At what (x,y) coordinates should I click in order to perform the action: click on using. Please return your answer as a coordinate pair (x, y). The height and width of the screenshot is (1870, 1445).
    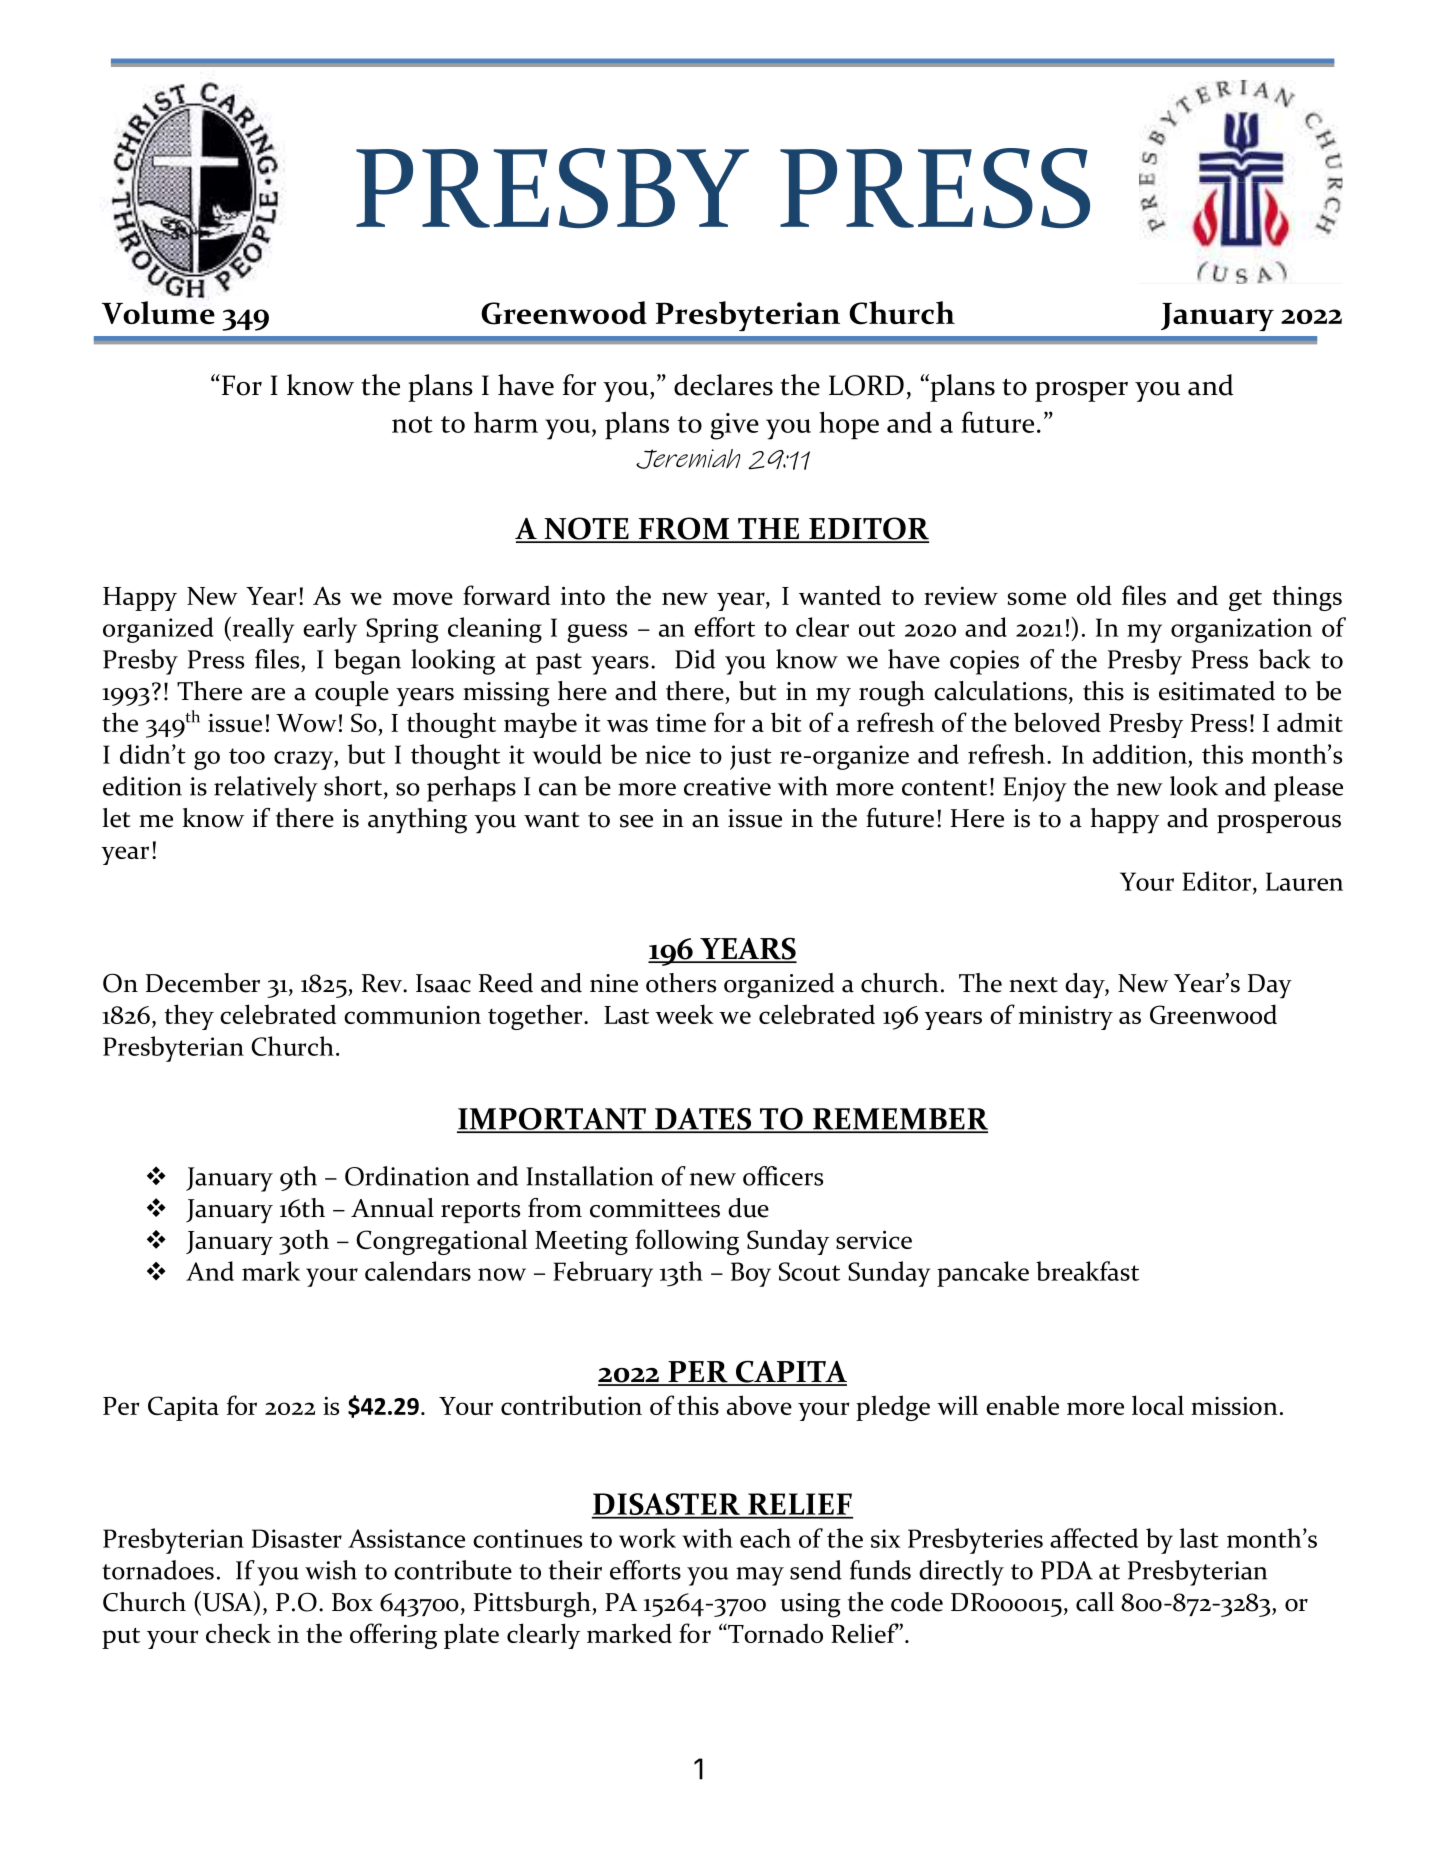
    Looking at the image, I should click on (811, 1605).
